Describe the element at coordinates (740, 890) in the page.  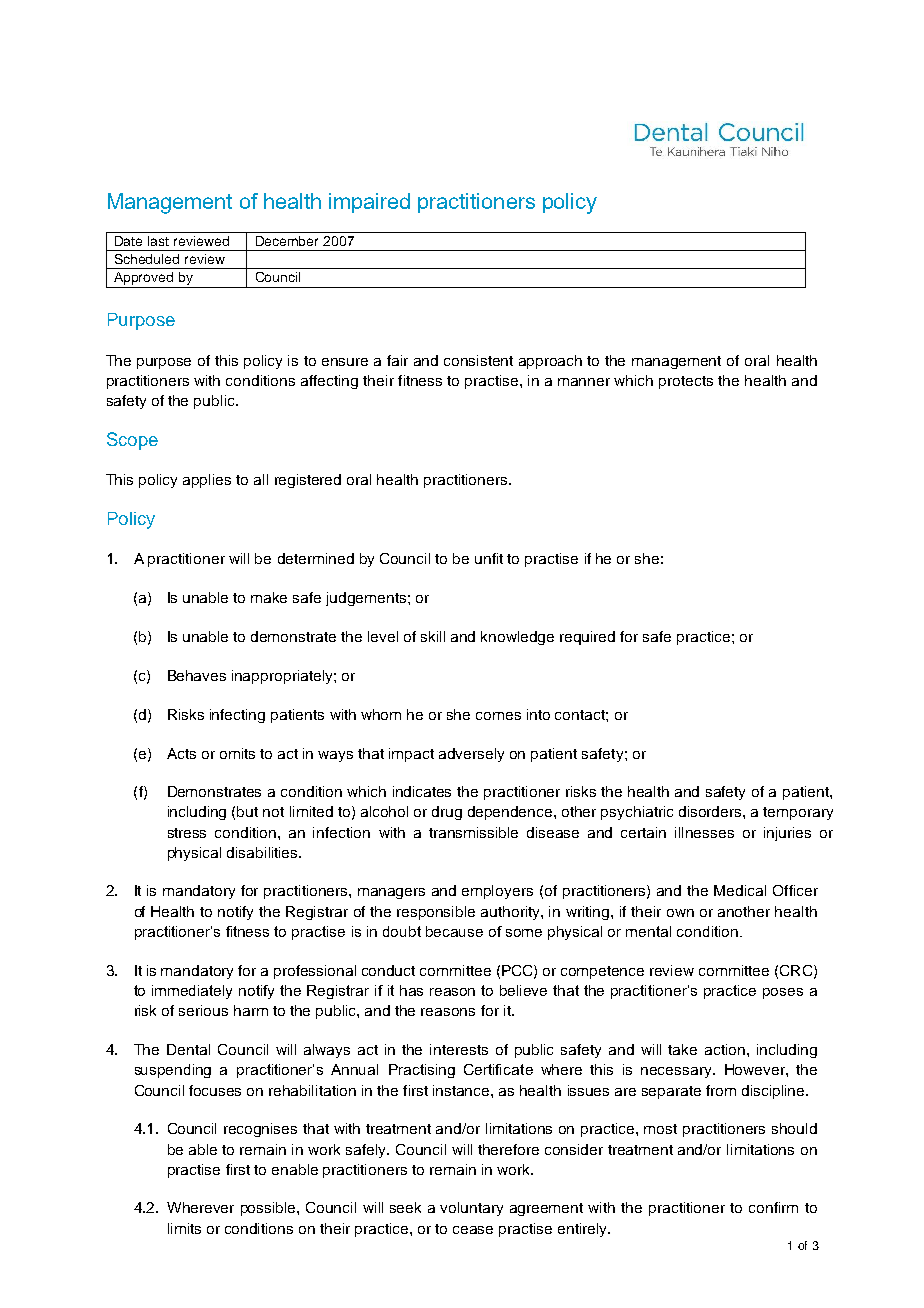
I see `Medical` at that location.
